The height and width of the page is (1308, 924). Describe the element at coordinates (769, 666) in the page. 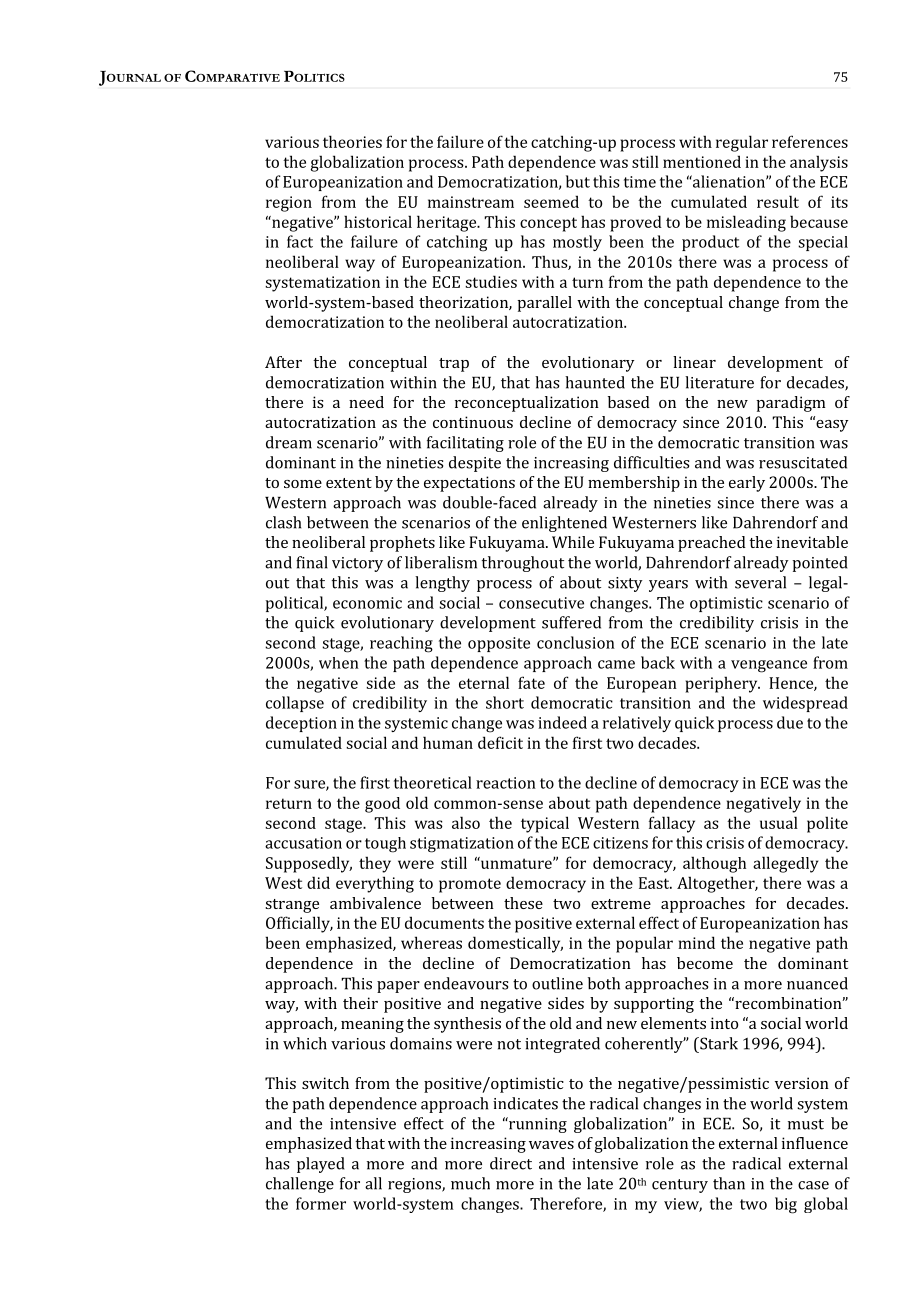

I see `vengeance` at that location.
